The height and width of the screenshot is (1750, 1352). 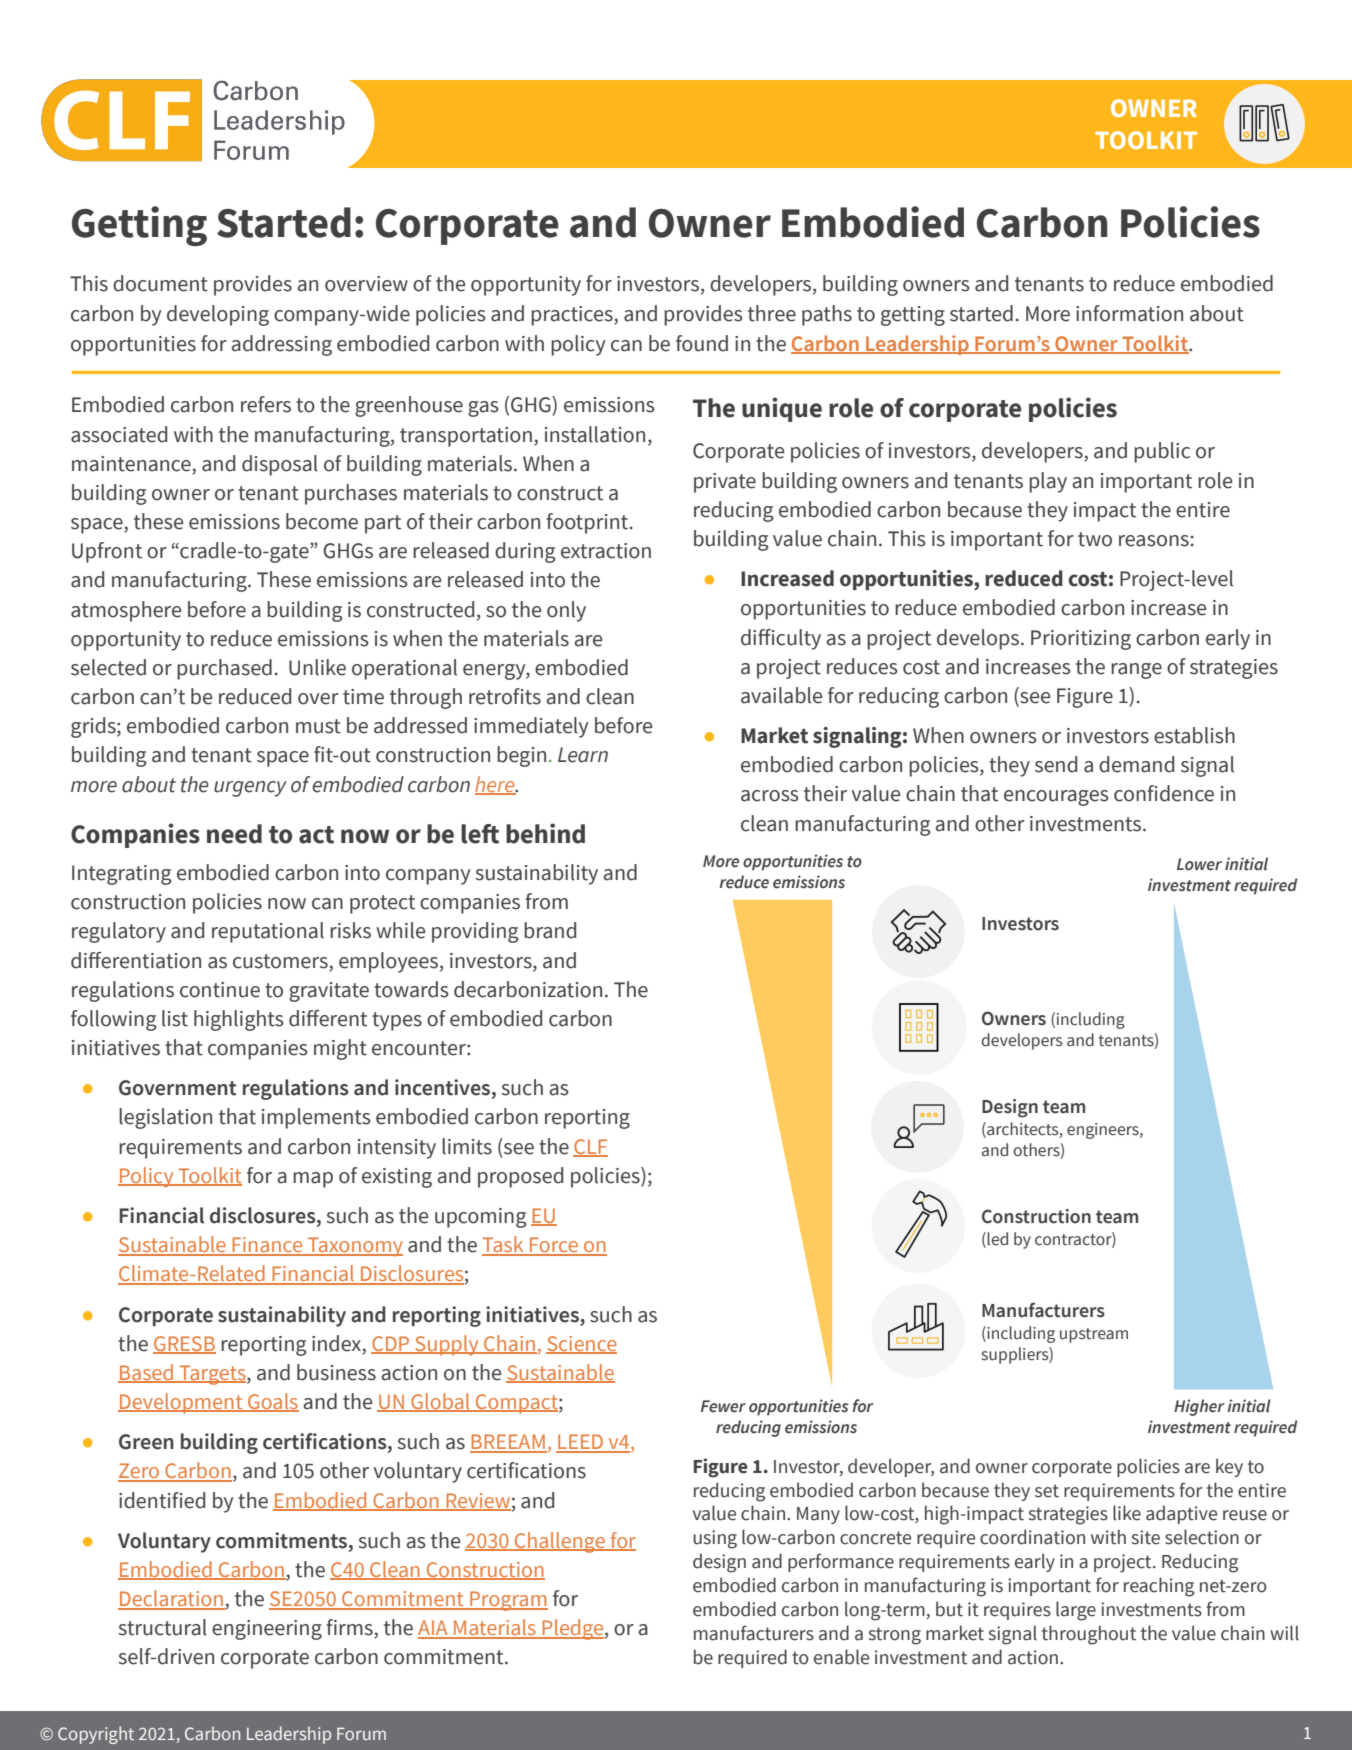 I want to click on found, so click(x=702, y=343).
